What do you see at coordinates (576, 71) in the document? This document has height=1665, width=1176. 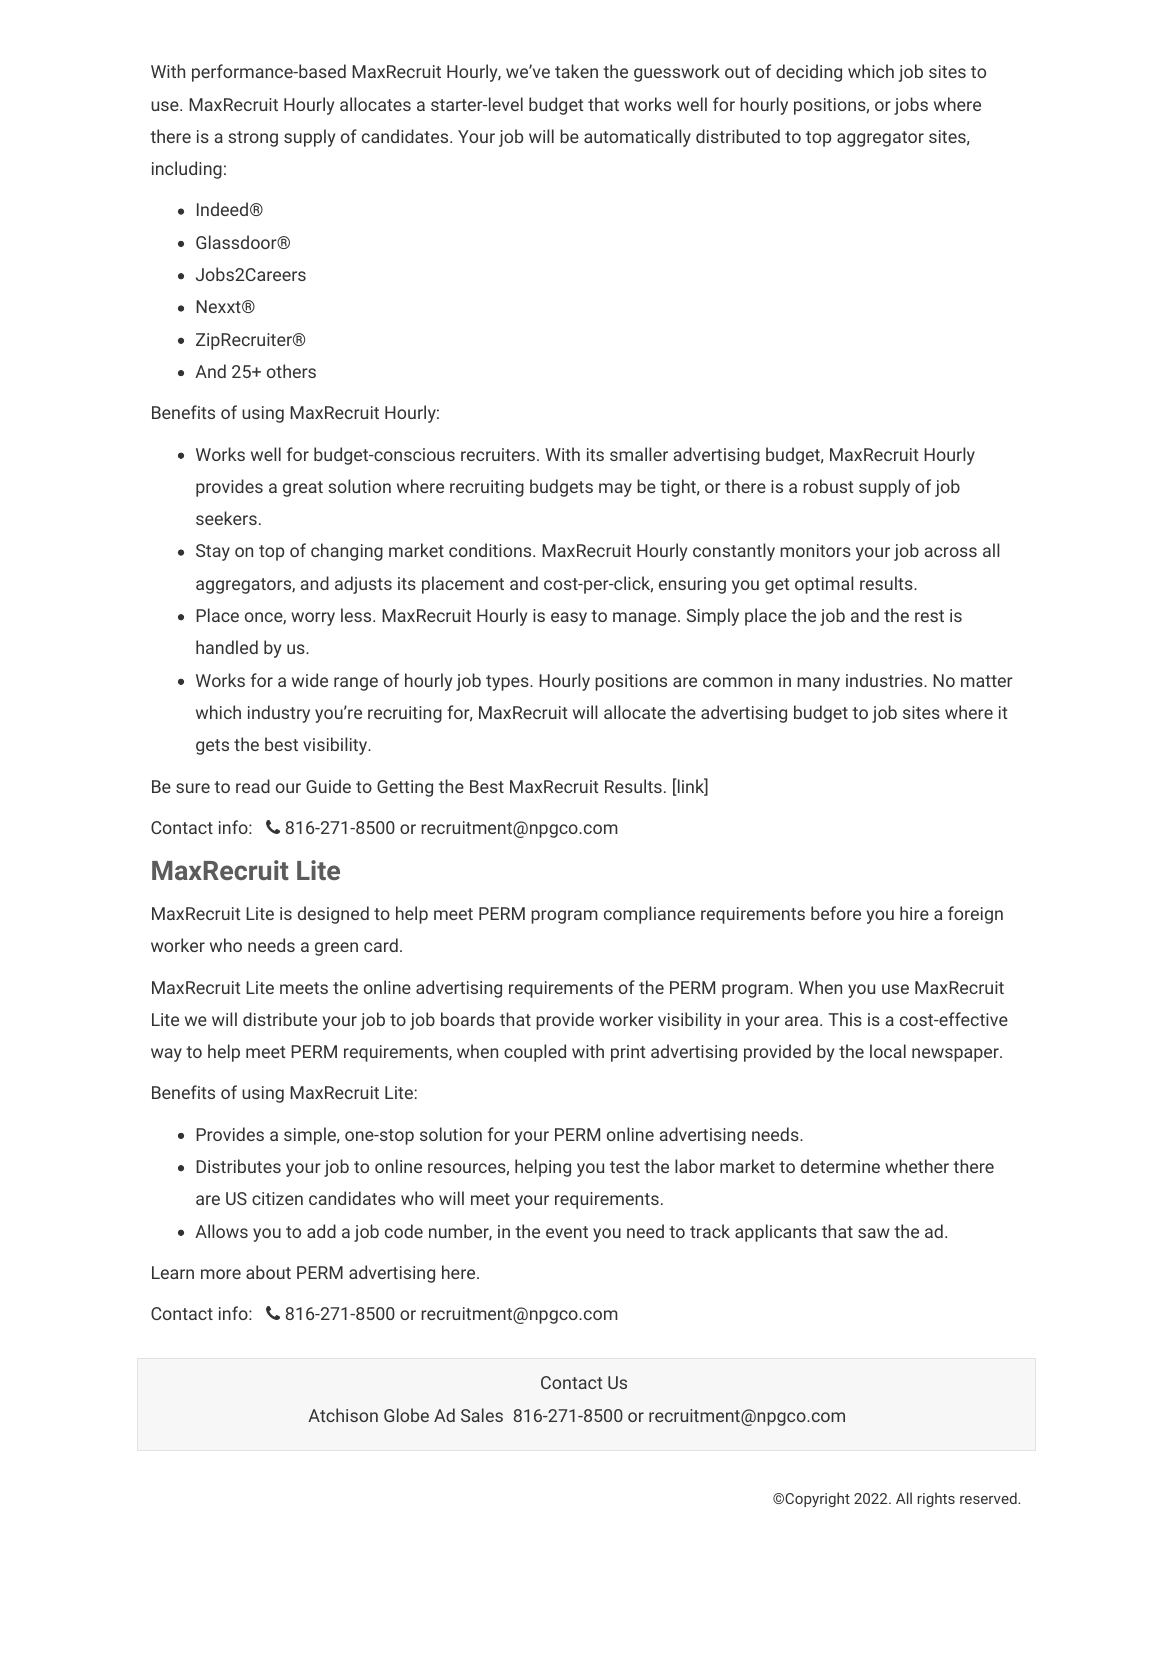 I see `taken` at bounding box center [576, 71].
